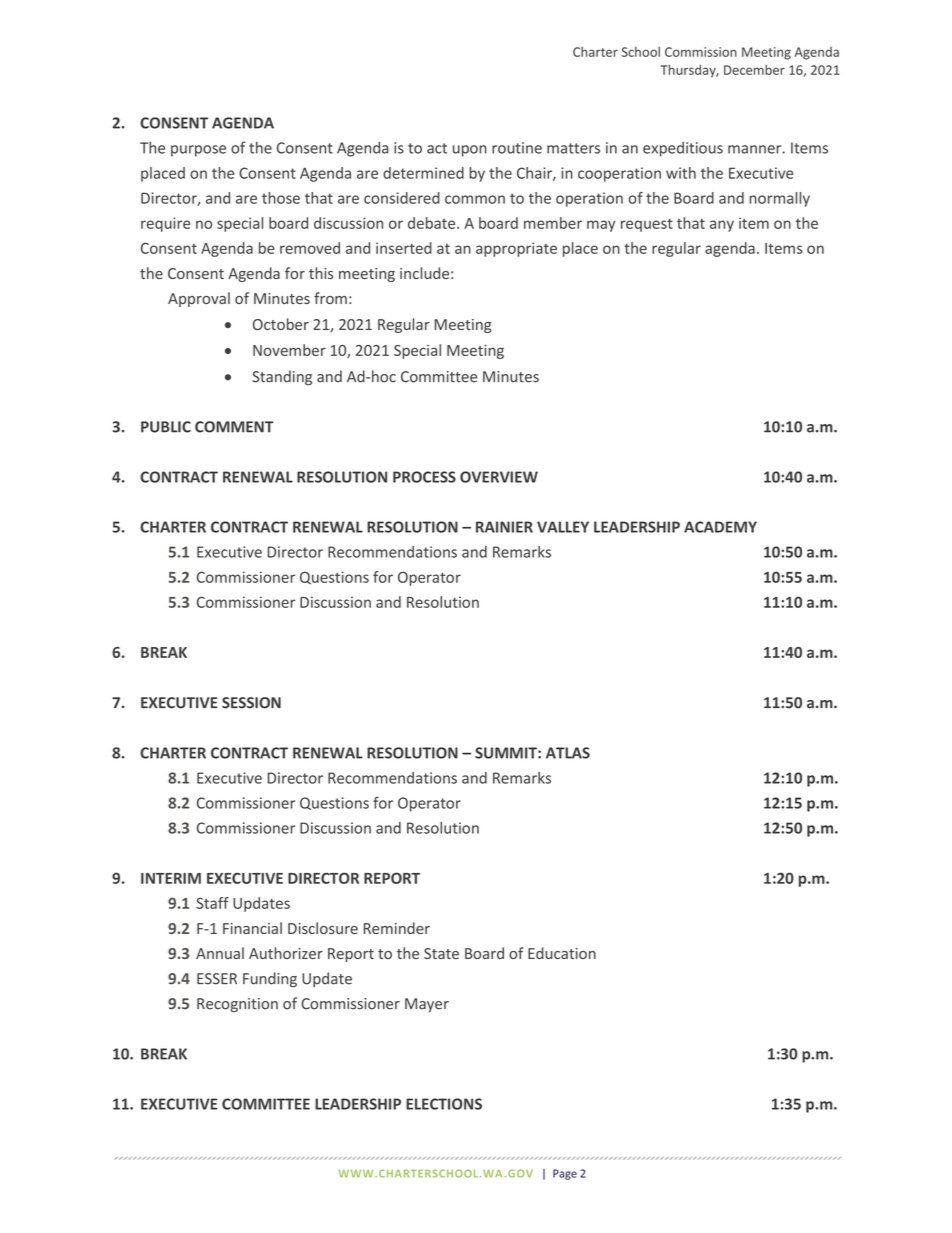 The image size is (952, 1233). I want to click on purpose, so click(198, 151).
